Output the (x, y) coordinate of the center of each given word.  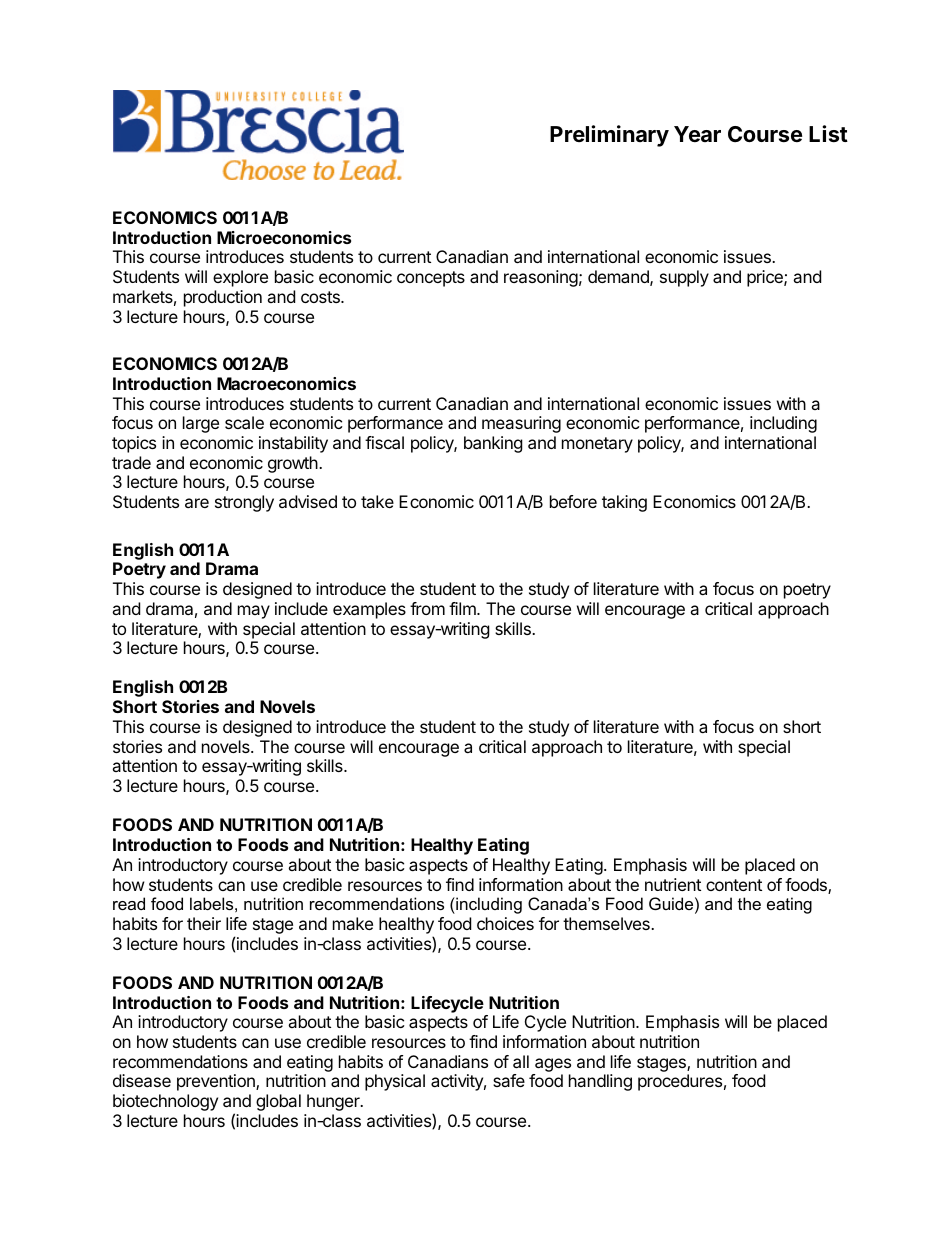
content (734, 885)
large (201, 424)
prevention (217, 1082)
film (463, 608)
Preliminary (609, 136)
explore (240, 278)
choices (505, 923)
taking (624, 503)
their (204, 923)
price (766, 278)
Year (697, 134)
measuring (521, 424)
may (254, 612)
